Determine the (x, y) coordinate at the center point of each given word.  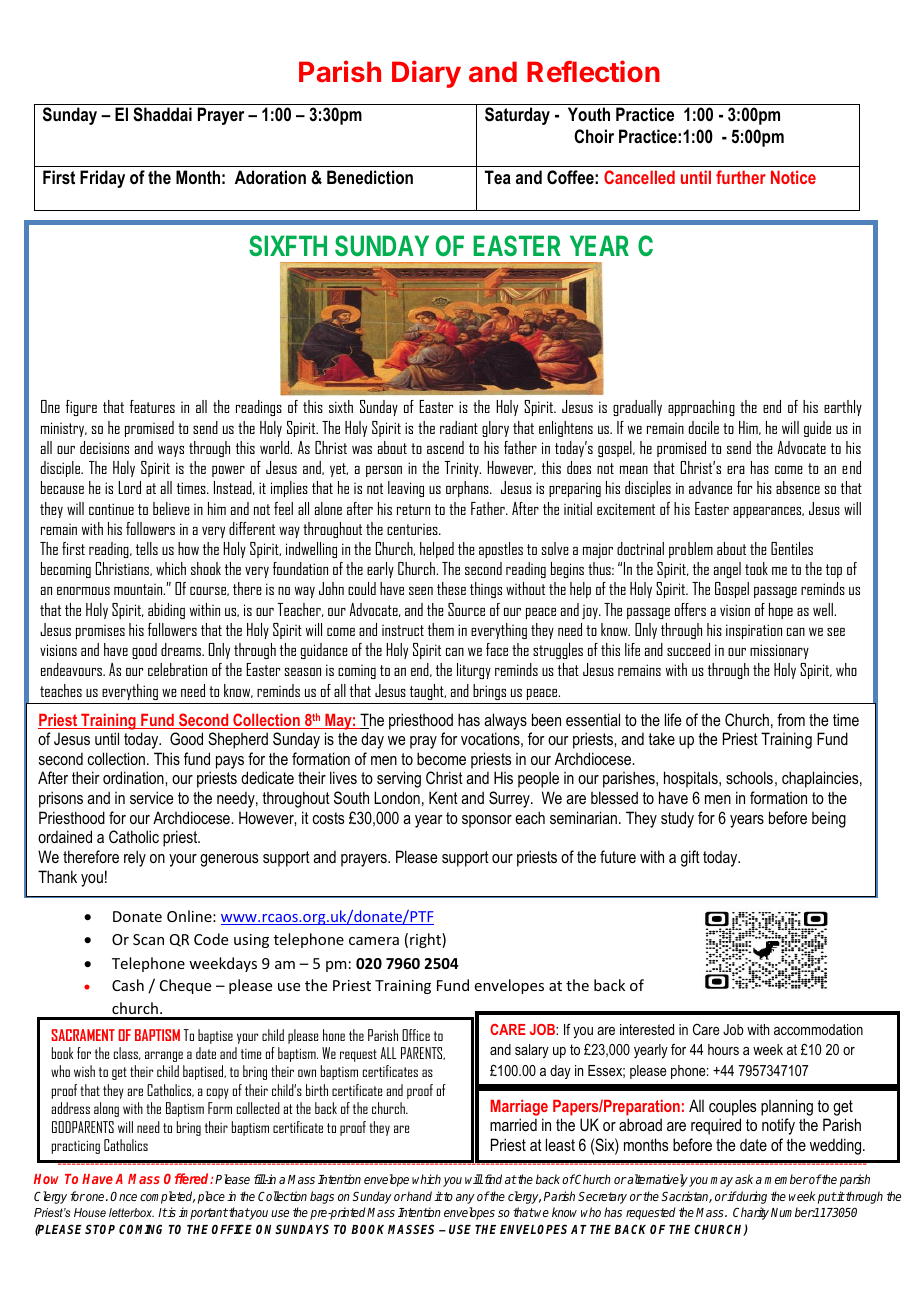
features (152, 406)
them (441, 629)
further (741, 177)
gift (690, 858)
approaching (701, 408)
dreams (182, 649)
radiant (459, 427)
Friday (102, 179)
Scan (148, 939)
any (465, 1199)
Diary (426, 74)
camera (374, 941)
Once (123, 1196)
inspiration (754, 631)
